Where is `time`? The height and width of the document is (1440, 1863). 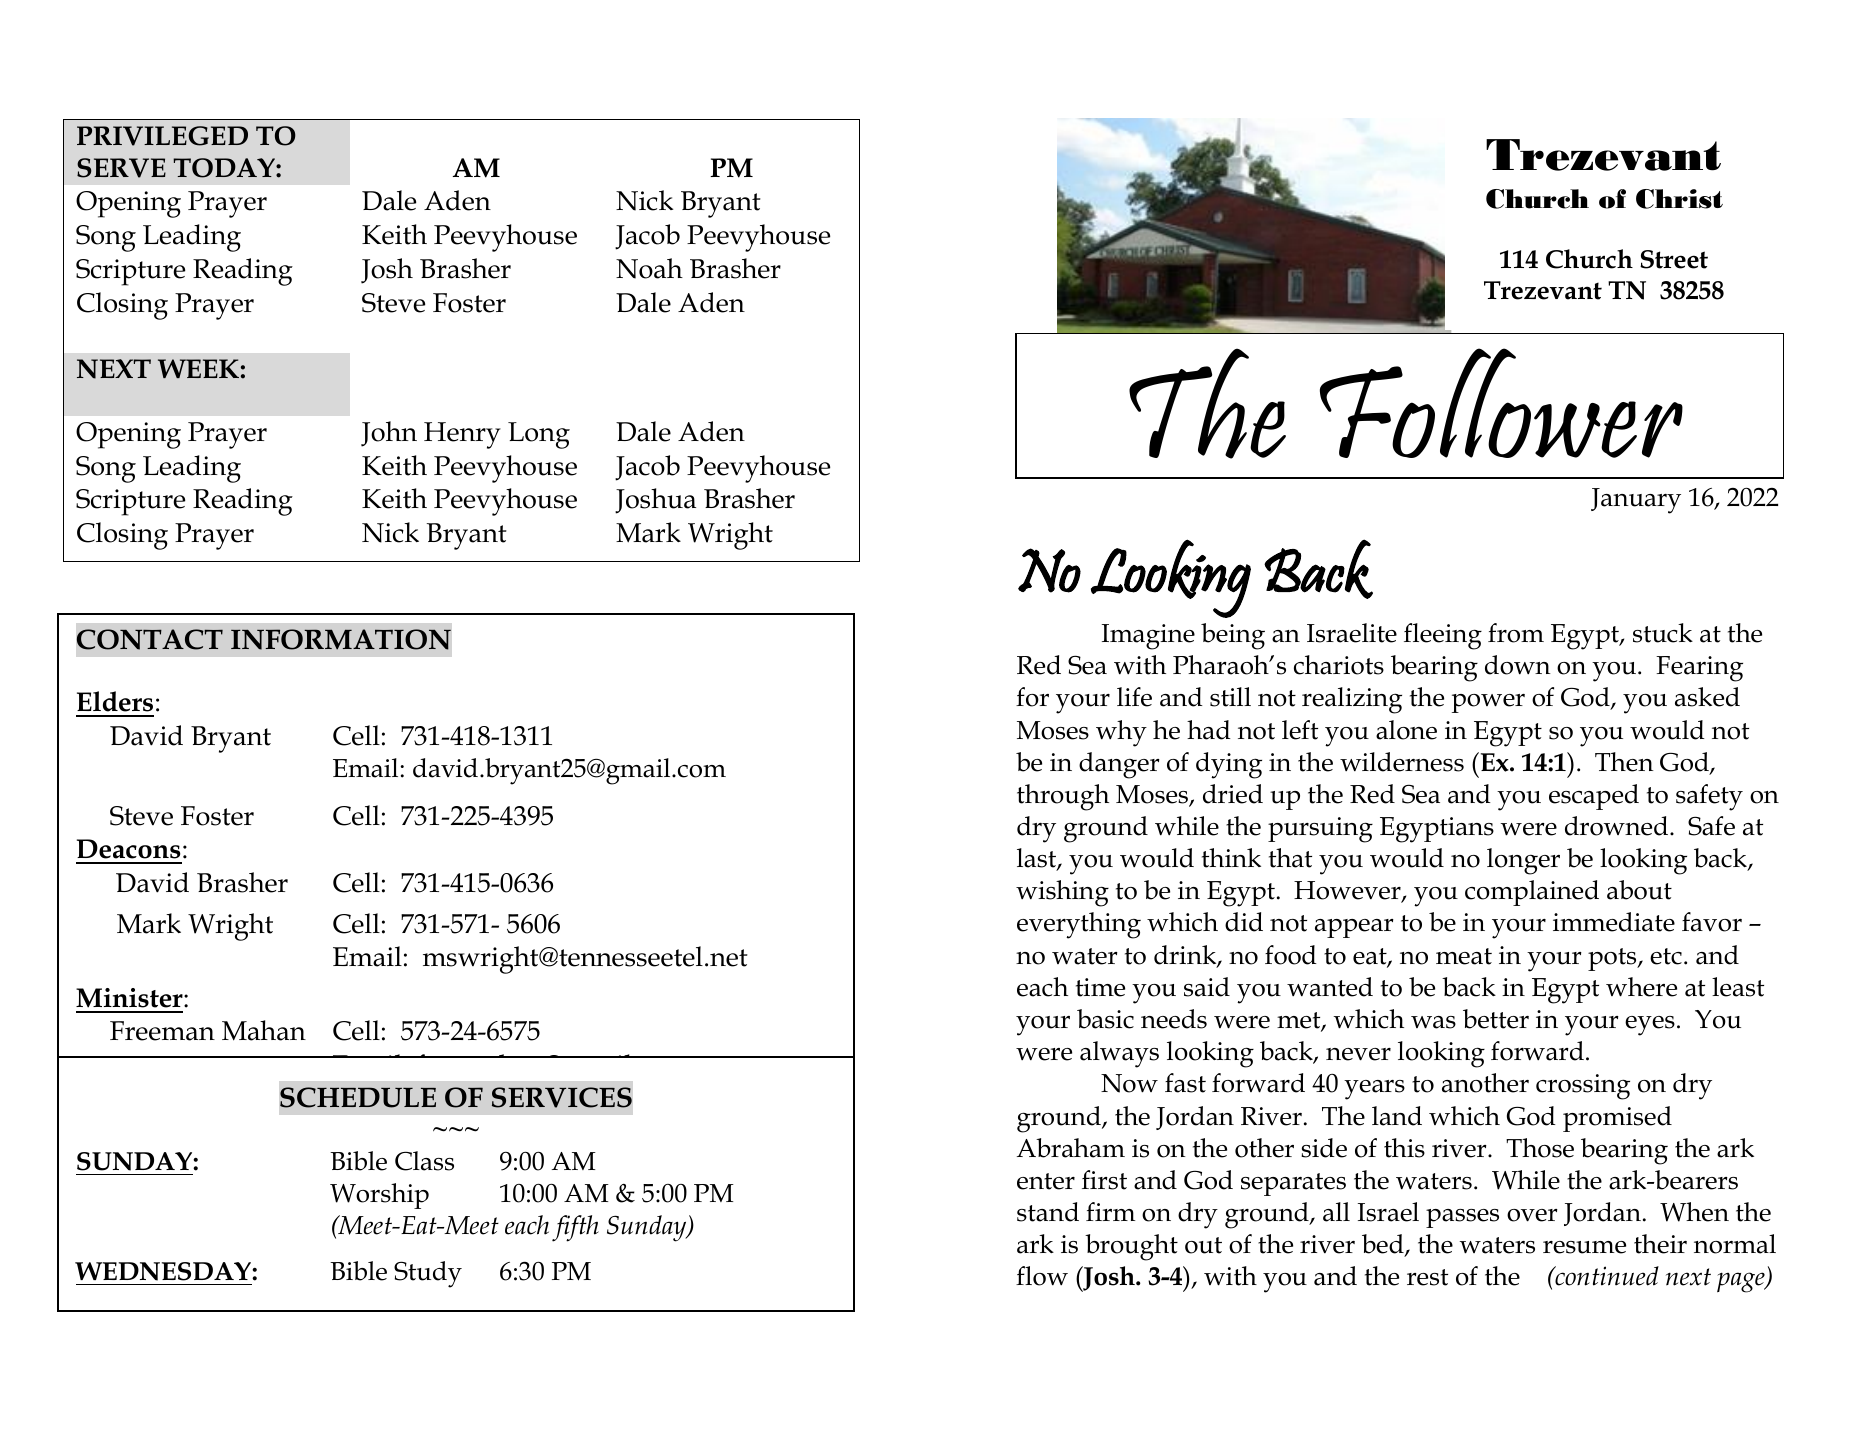 time is located at coordinates (1100, 987).
